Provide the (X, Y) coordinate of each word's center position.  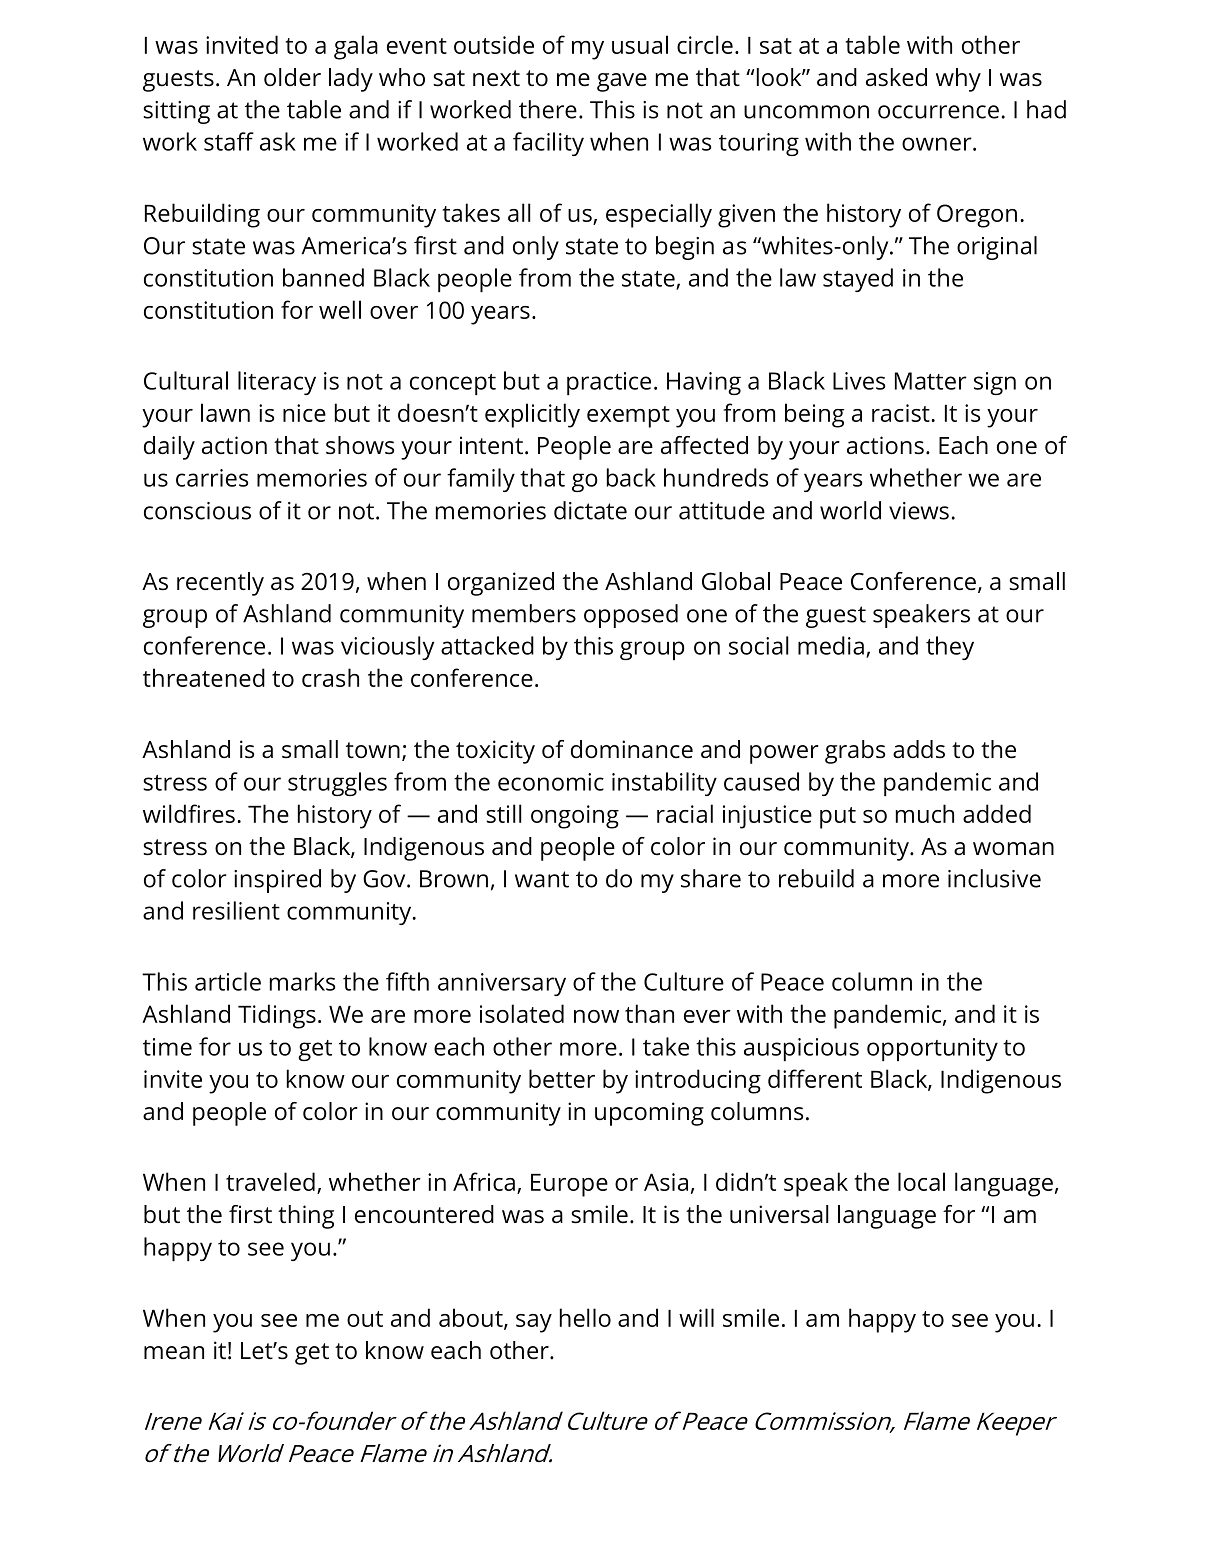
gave (622, 82)
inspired (277, 881)
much (925, 813)
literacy (277, 383)
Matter (931, 381)
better (562, 1078)
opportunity (932, 1049)
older (292, 77)
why (958, 80)
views (919, 511)
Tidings (277, 1016)
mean (174, 1353)
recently (220, 584)
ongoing (575, 817)
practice (609, 383)
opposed (631, 616)
